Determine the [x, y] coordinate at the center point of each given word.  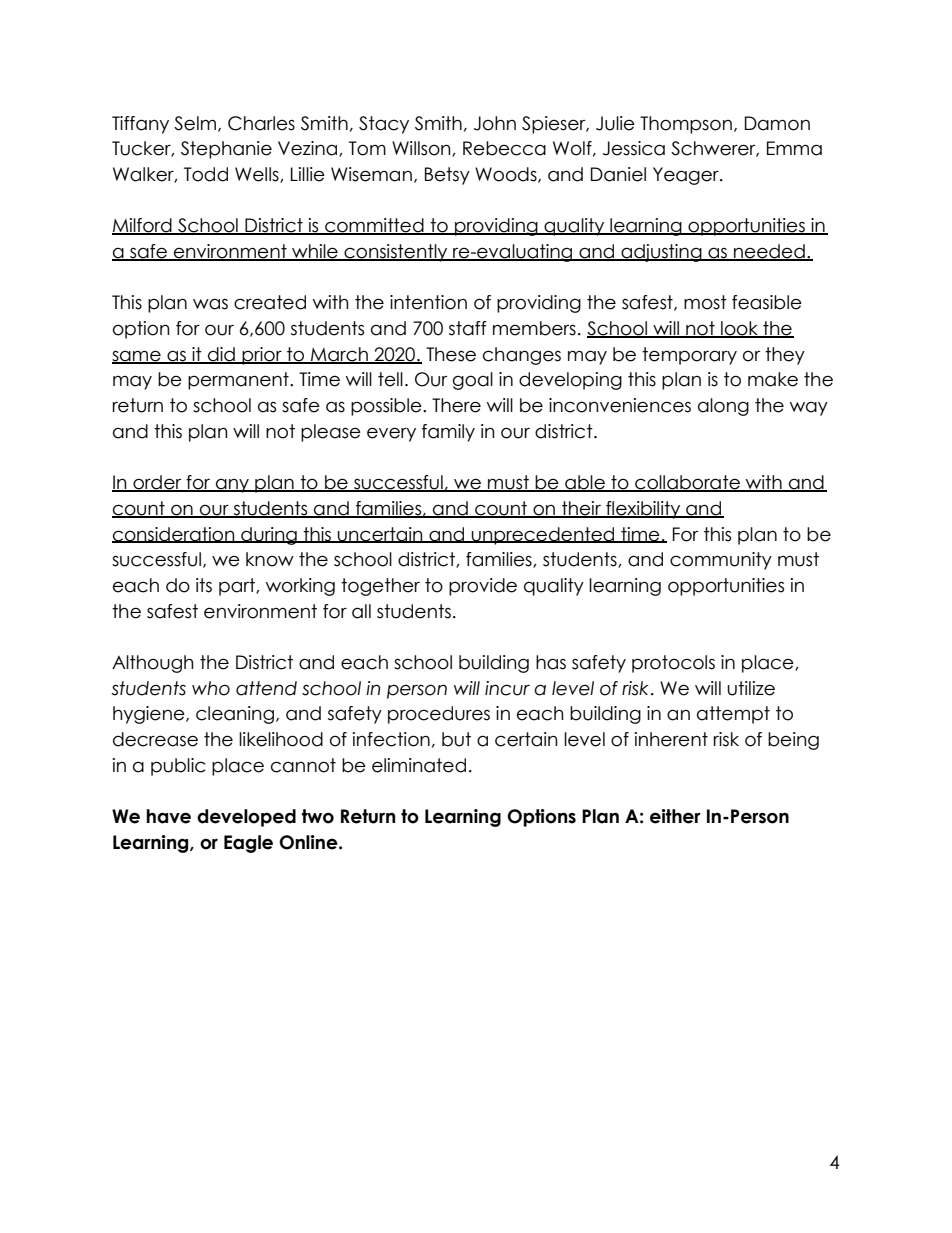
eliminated [419, 765]
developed [246, 818]
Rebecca [504, 148]
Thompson [686, 125]
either [675, 816]
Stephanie [226, 150]
